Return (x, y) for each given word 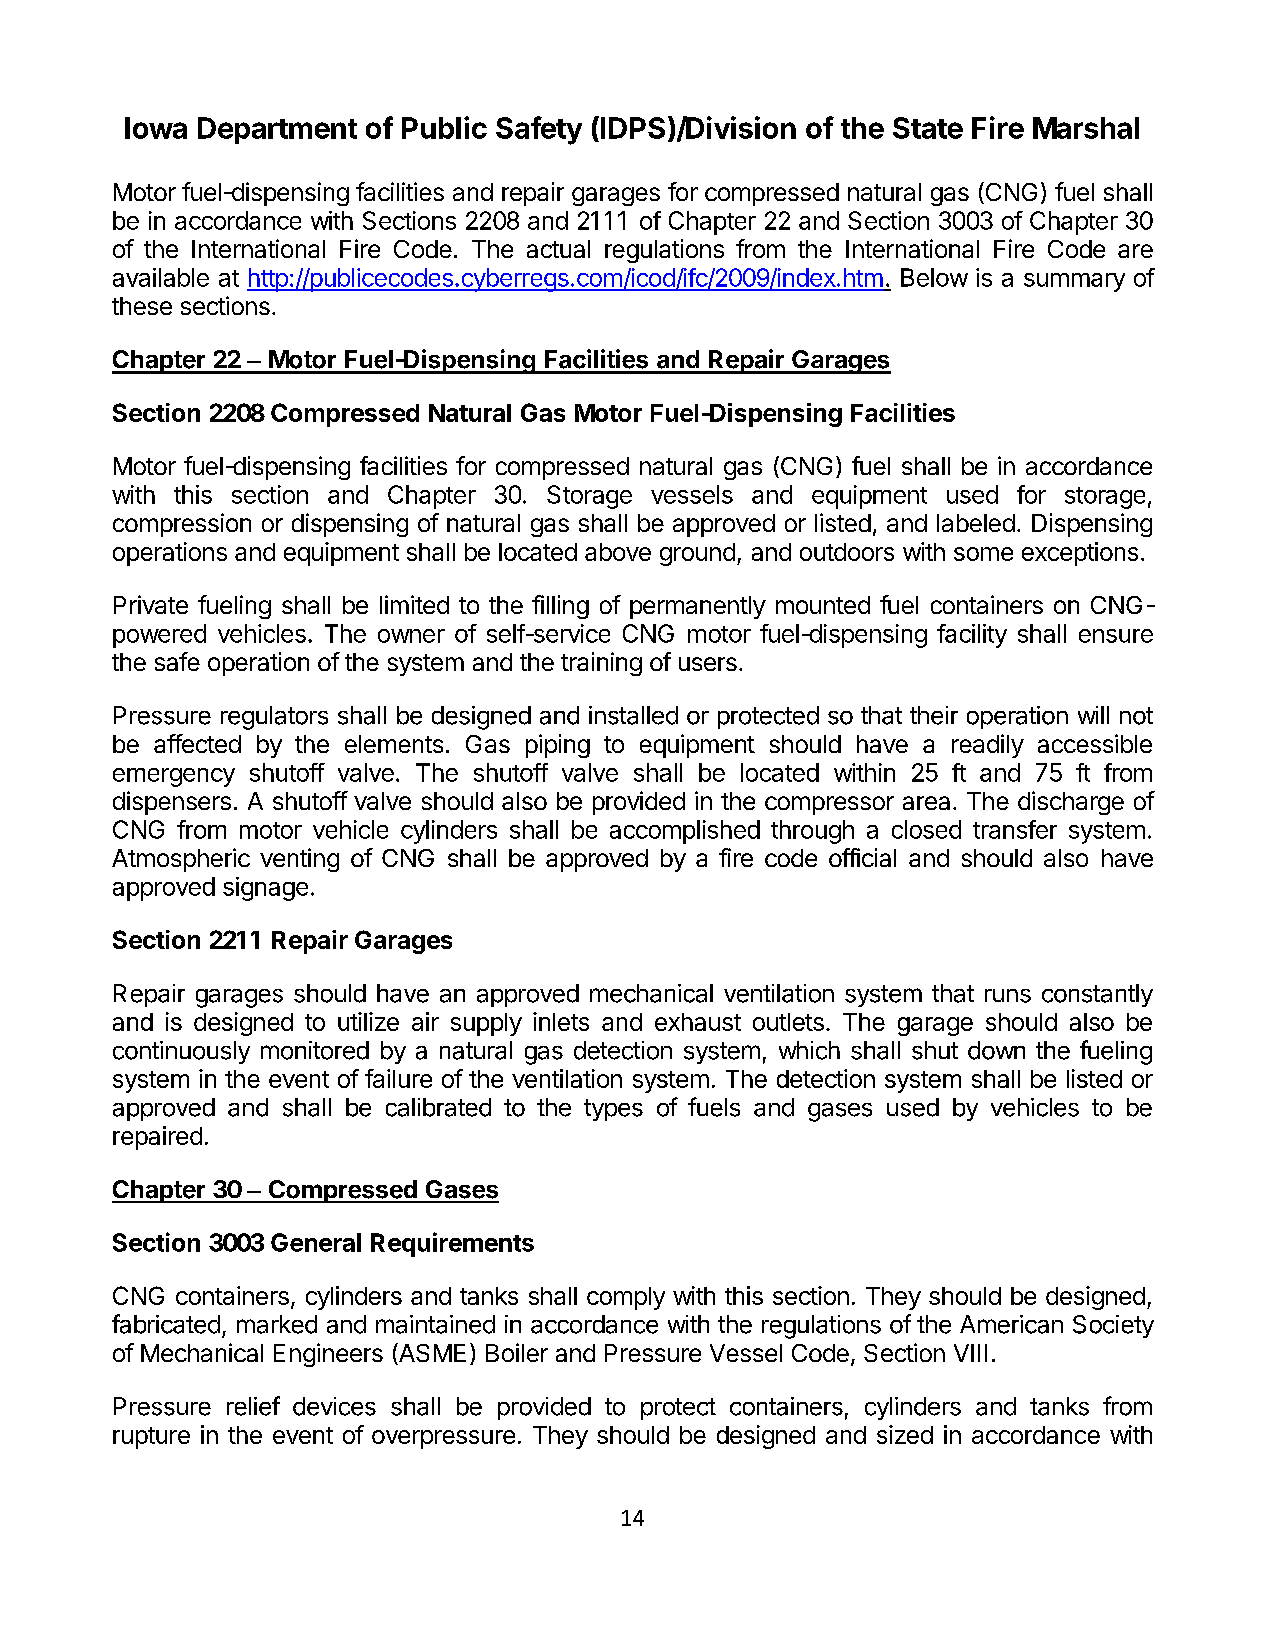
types (613, 1110)
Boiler (517, 1352)
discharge (1071, 803)
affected (197, 743)
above (618, 552)
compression (182, 525)
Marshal (1086, 128)
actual (558, 249)
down (996, 1050)
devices (334, 1406)
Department (277, 130)
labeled (976, 523)
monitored (315, 1050)
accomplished (685, 832)
